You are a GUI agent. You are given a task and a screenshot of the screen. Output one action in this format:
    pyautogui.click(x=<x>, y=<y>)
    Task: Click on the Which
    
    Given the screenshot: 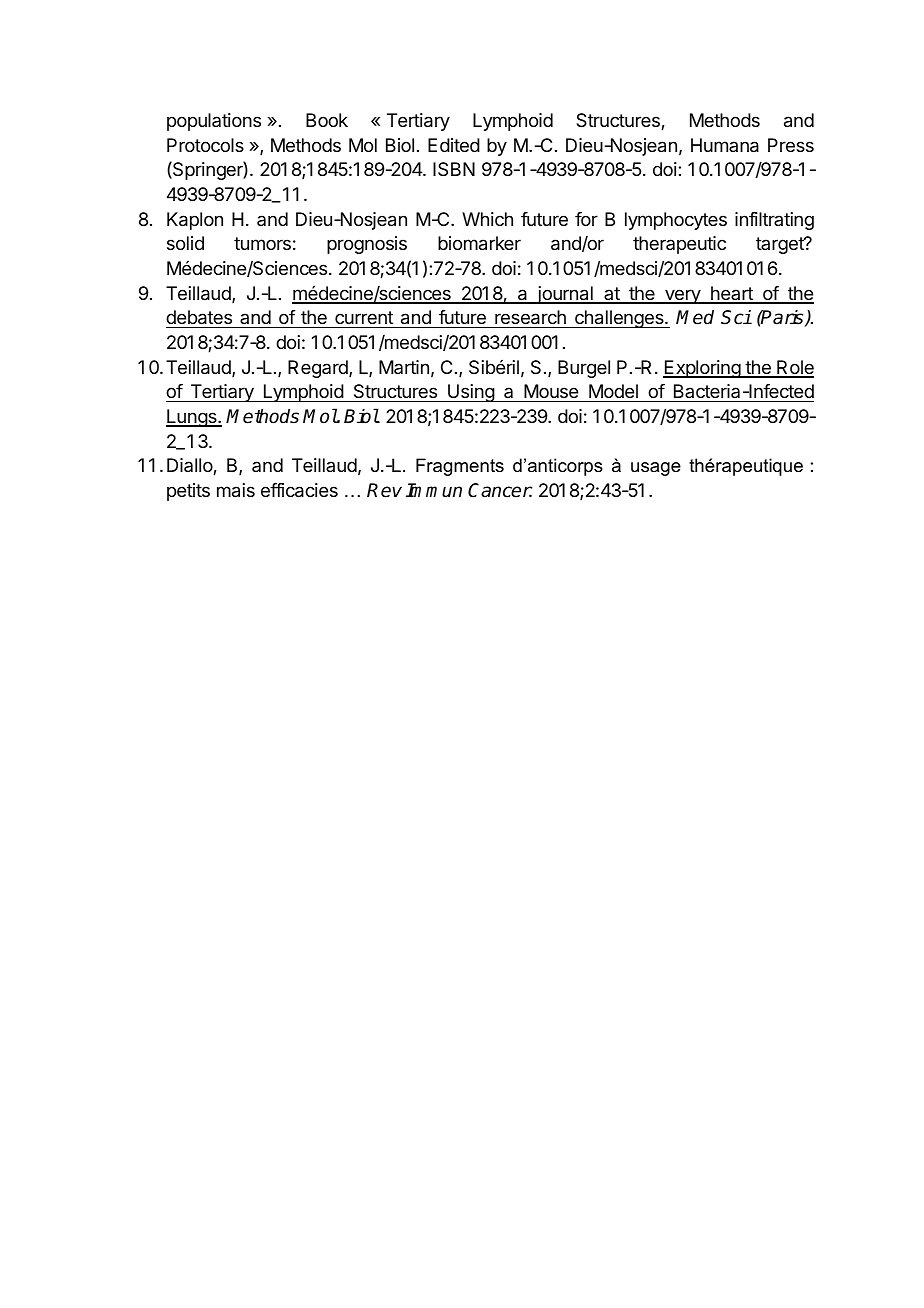 What is the action you would take?
    pyautogui.click(x=487, y=219)
